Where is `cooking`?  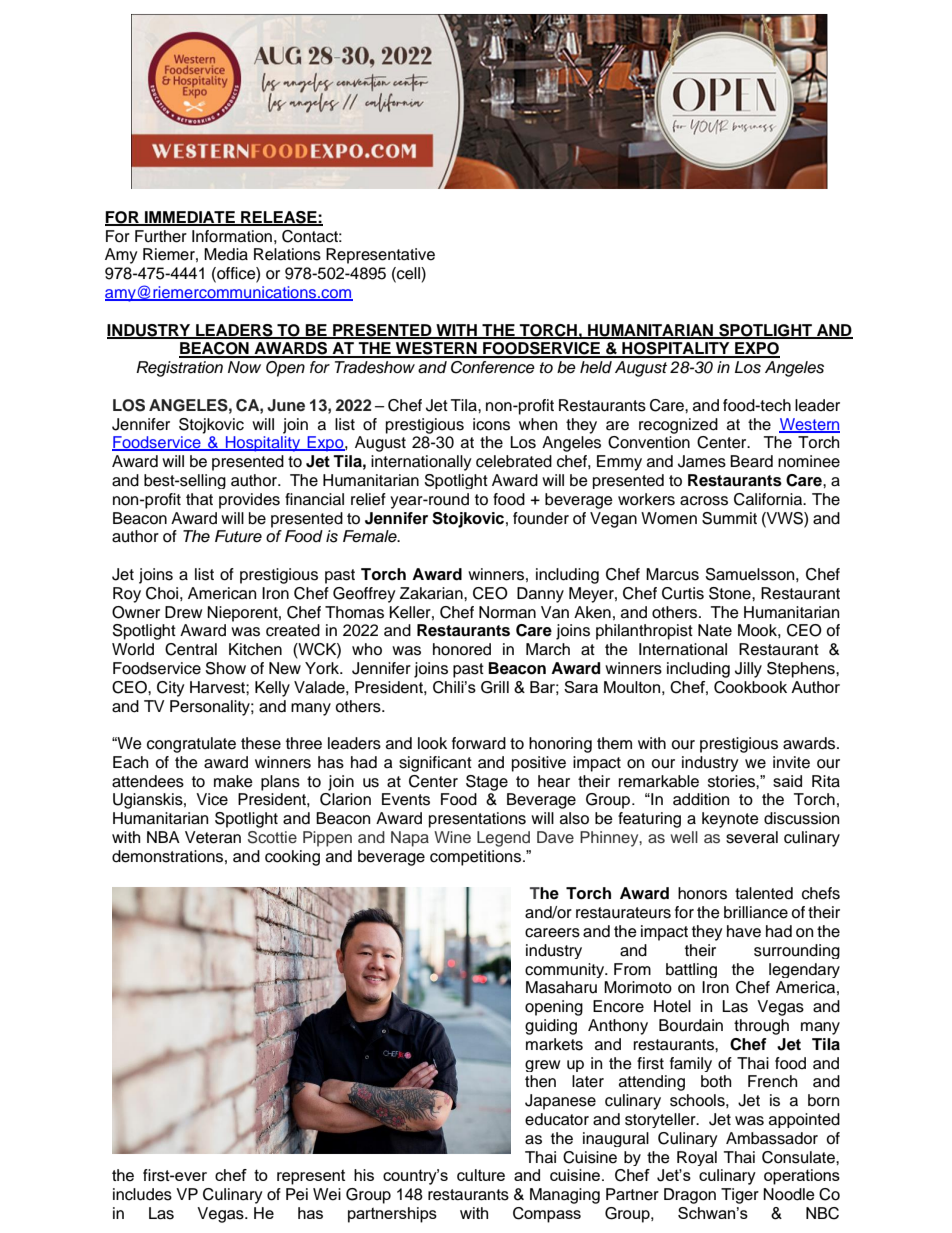 cooking is located at coordinates (292, 858).
